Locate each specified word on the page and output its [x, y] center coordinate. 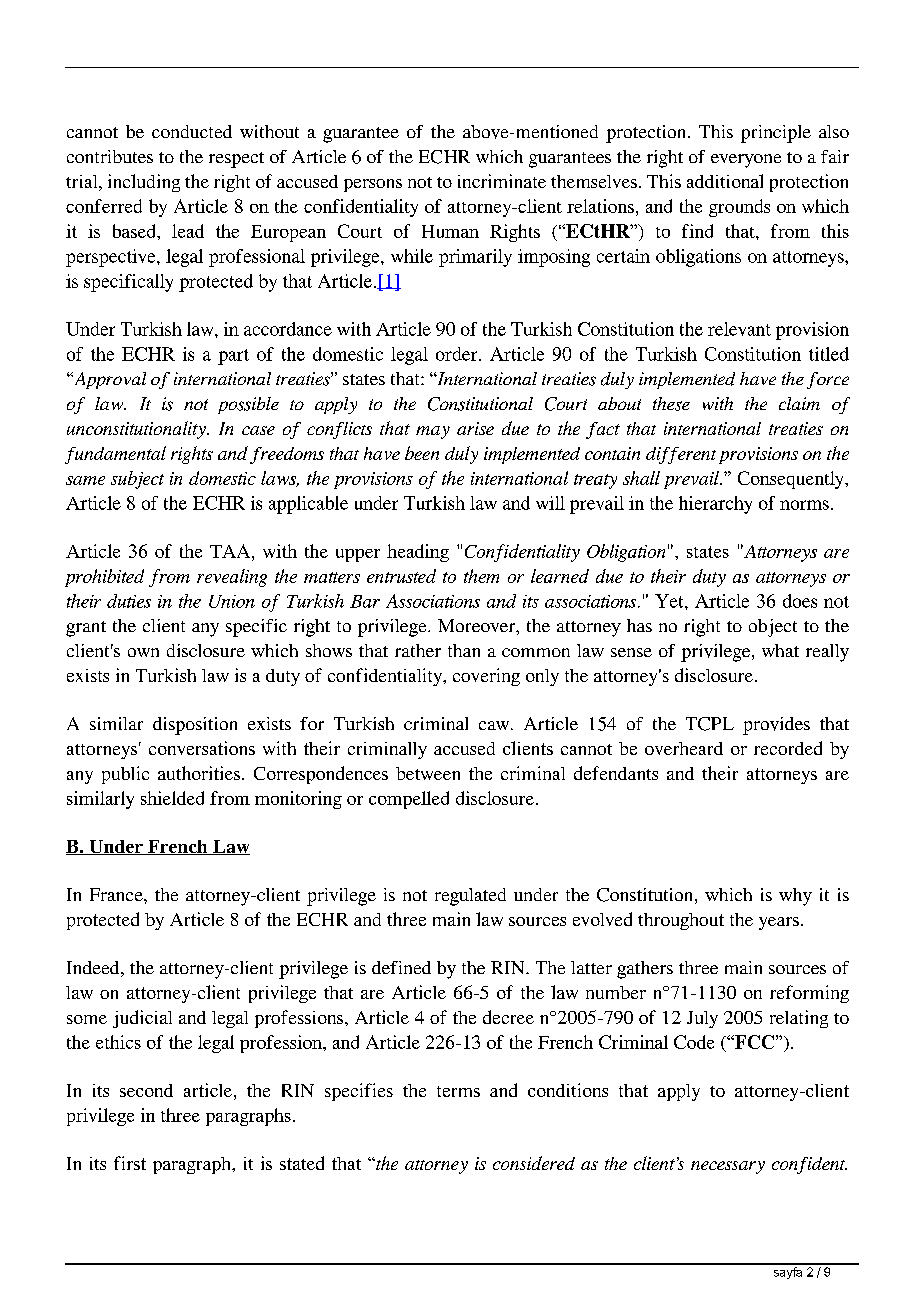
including [144, 183]
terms [458, 1091]
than [464, 650]
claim [799, 403]
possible [248, 405]
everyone [746, 161]
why [795, 897]
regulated [470, 897]
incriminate [502, 181]
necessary [728, 1167]
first [130, 1163]
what [780, 650]
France [117, 894]
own [143, 652]
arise [475, 428]
